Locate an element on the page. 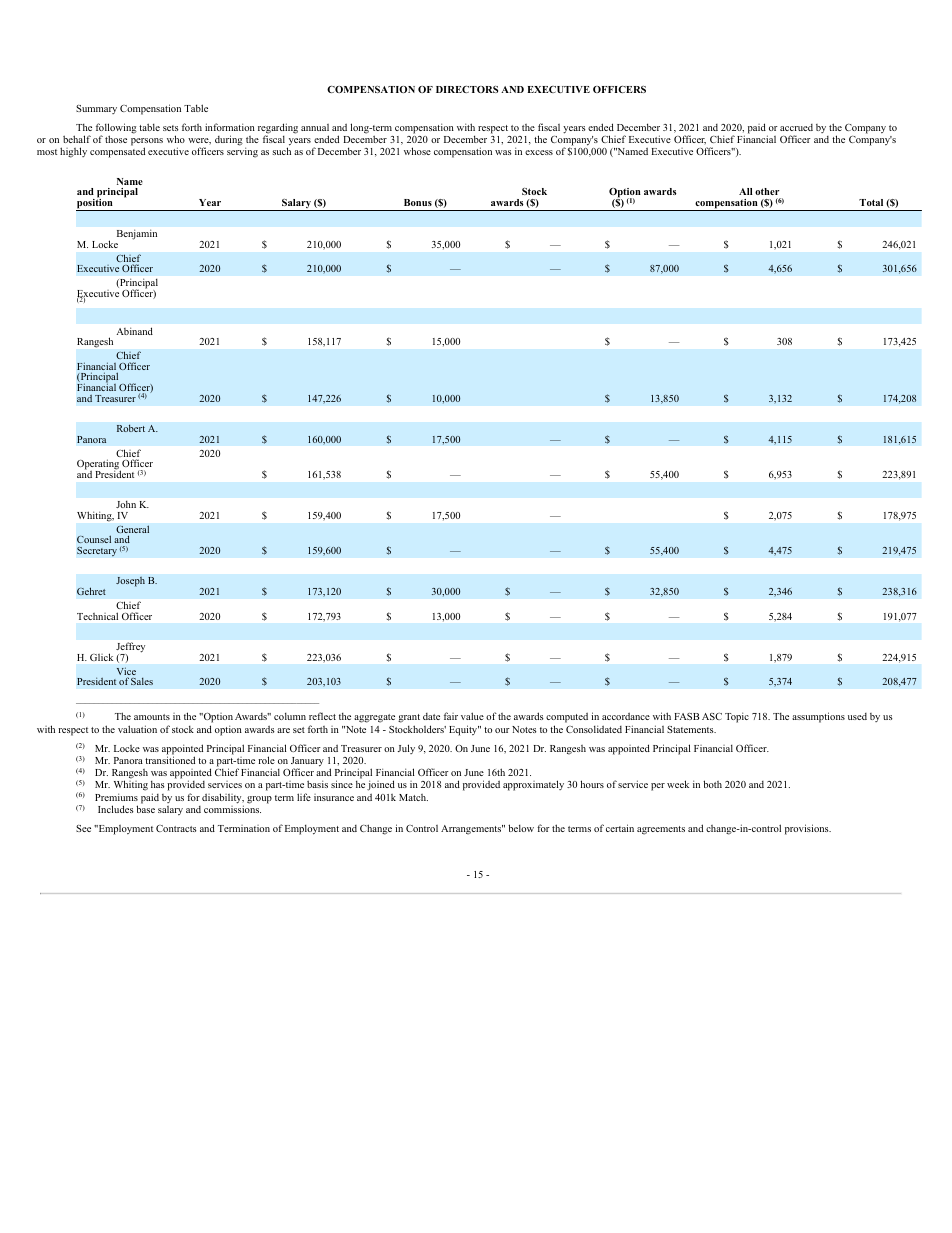 This page has height=1233, width=952. Joseph is located at coordinates (130, 582).
